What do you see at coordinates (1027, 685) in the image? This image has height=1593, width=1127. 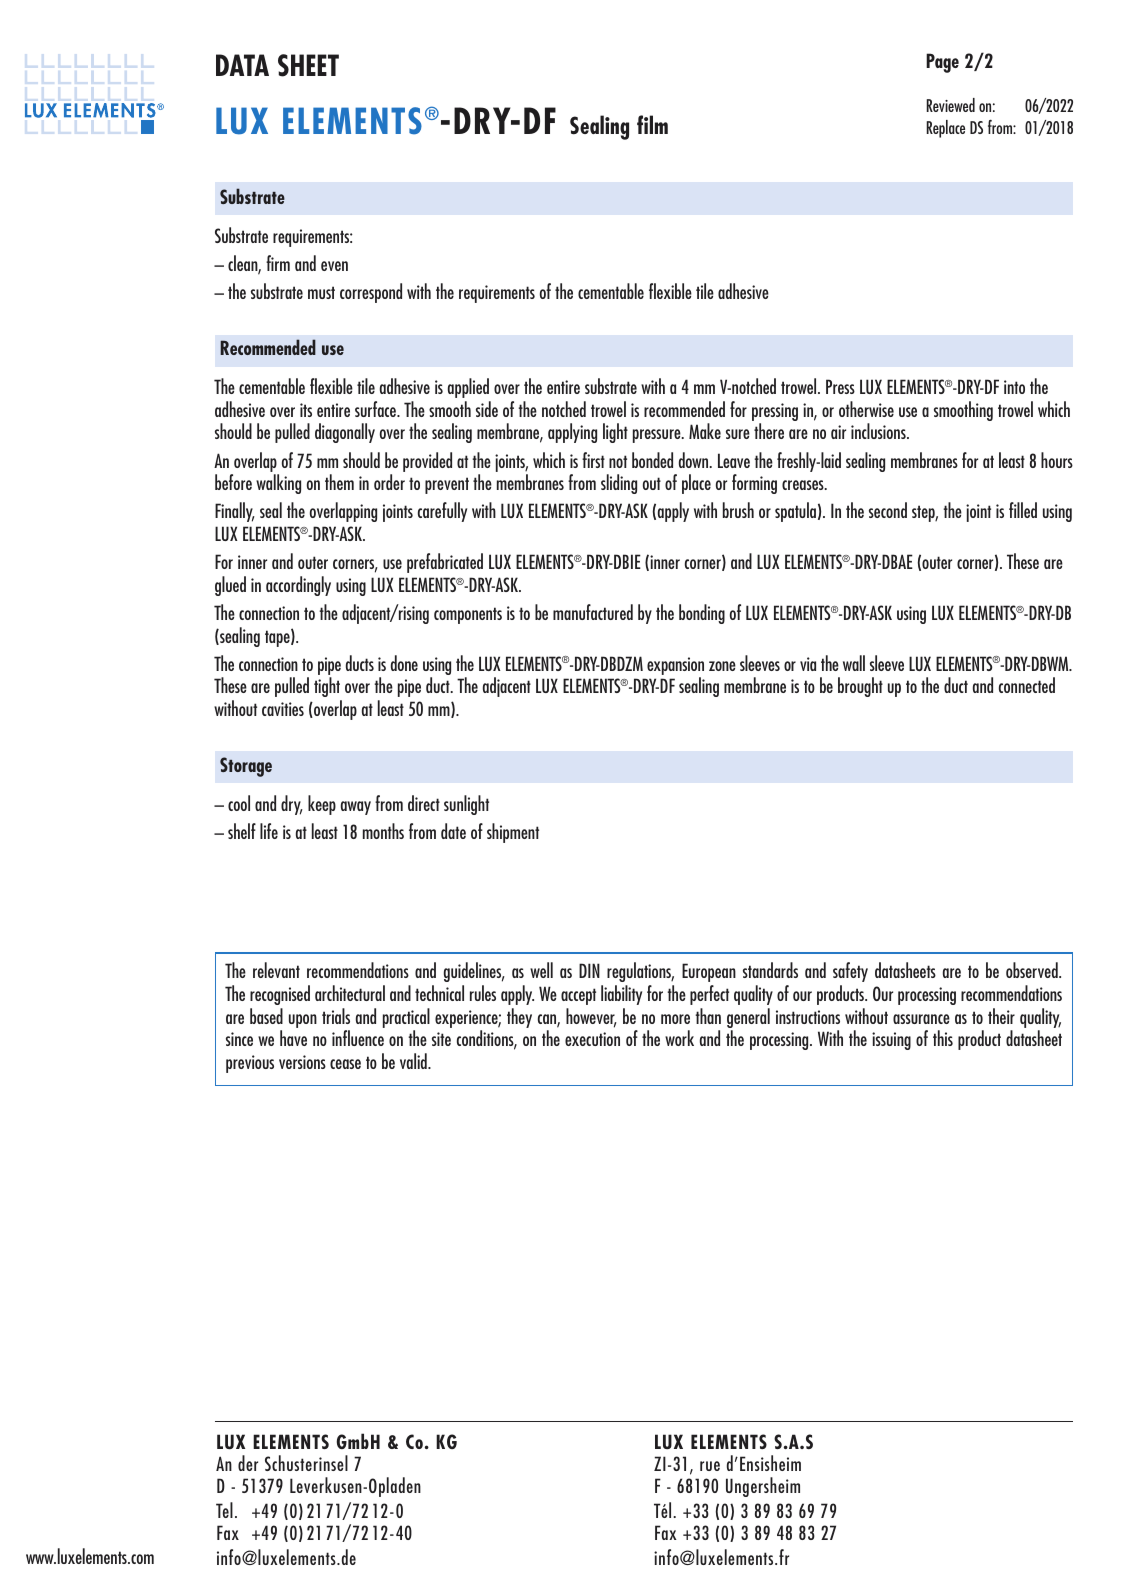 I see `connected` at bounding box center [1027, 685].
